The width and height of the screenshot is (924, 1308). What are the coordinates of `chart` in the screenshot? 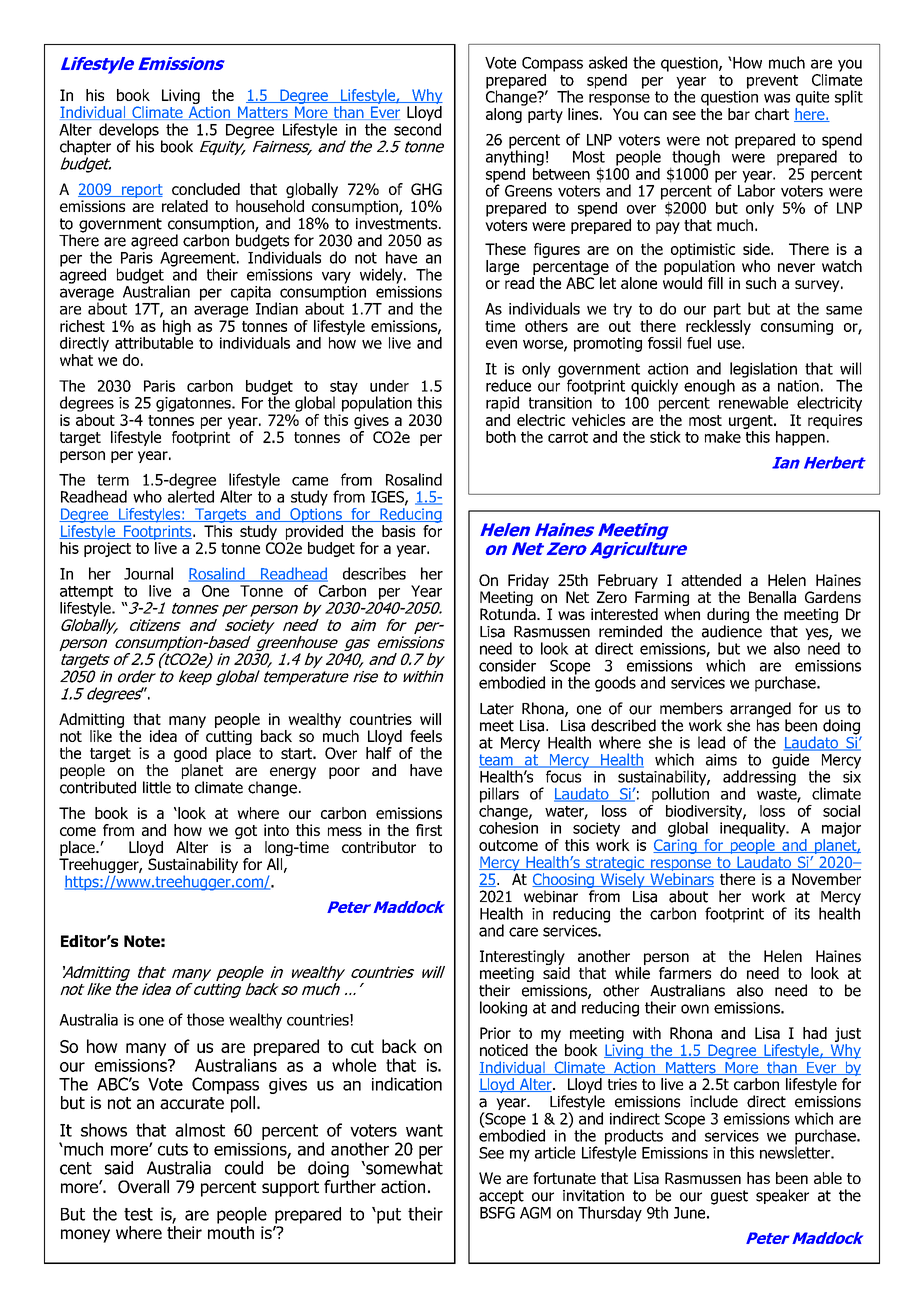 It's located at (772, 114).
